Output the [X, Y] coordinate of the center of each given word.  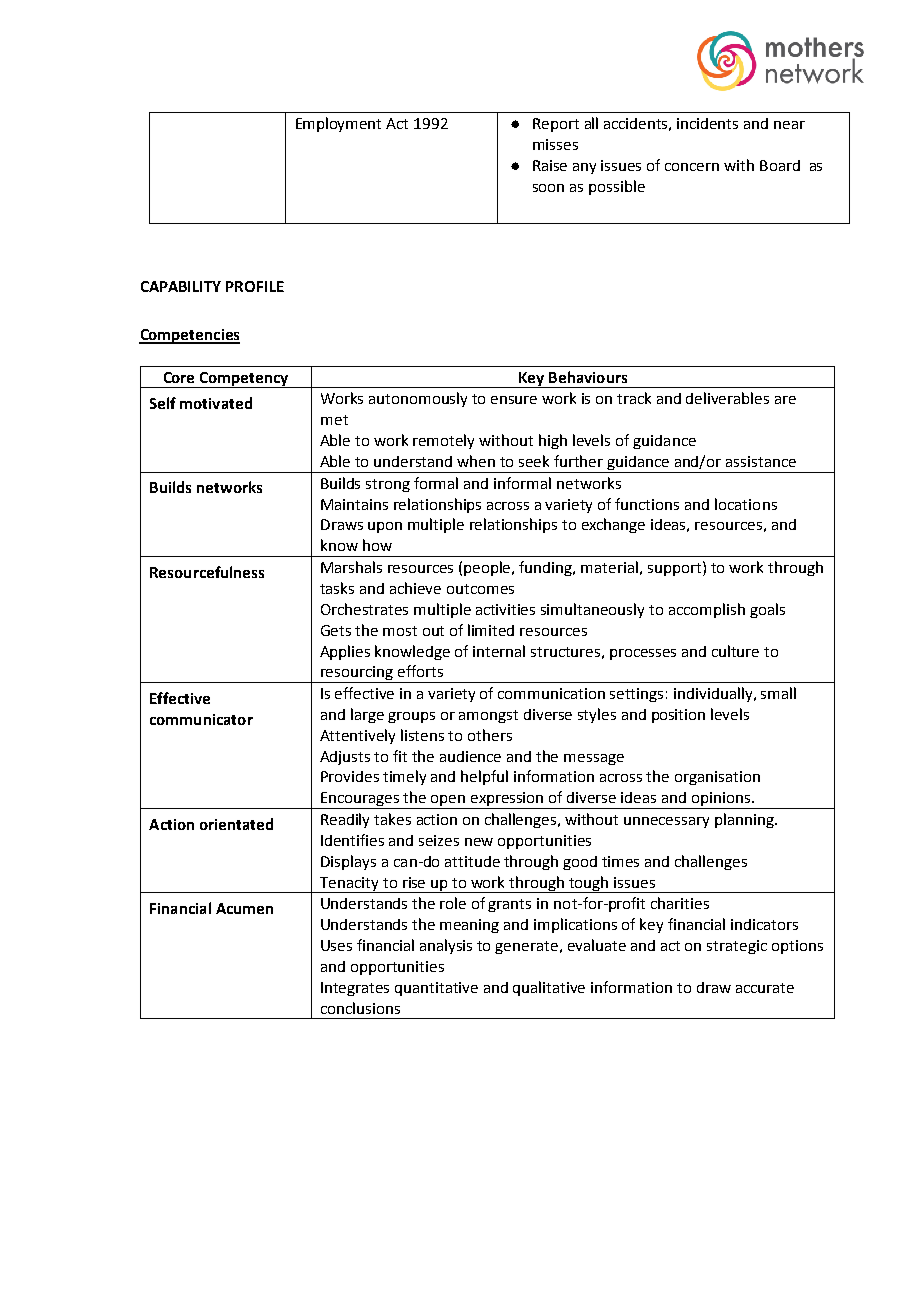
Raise [550, 165]
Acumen [244, 908]
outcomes [480, 589]
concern [692, 167]
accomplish [707, 610]
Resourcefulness [207, 572]
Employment [338, 124]
